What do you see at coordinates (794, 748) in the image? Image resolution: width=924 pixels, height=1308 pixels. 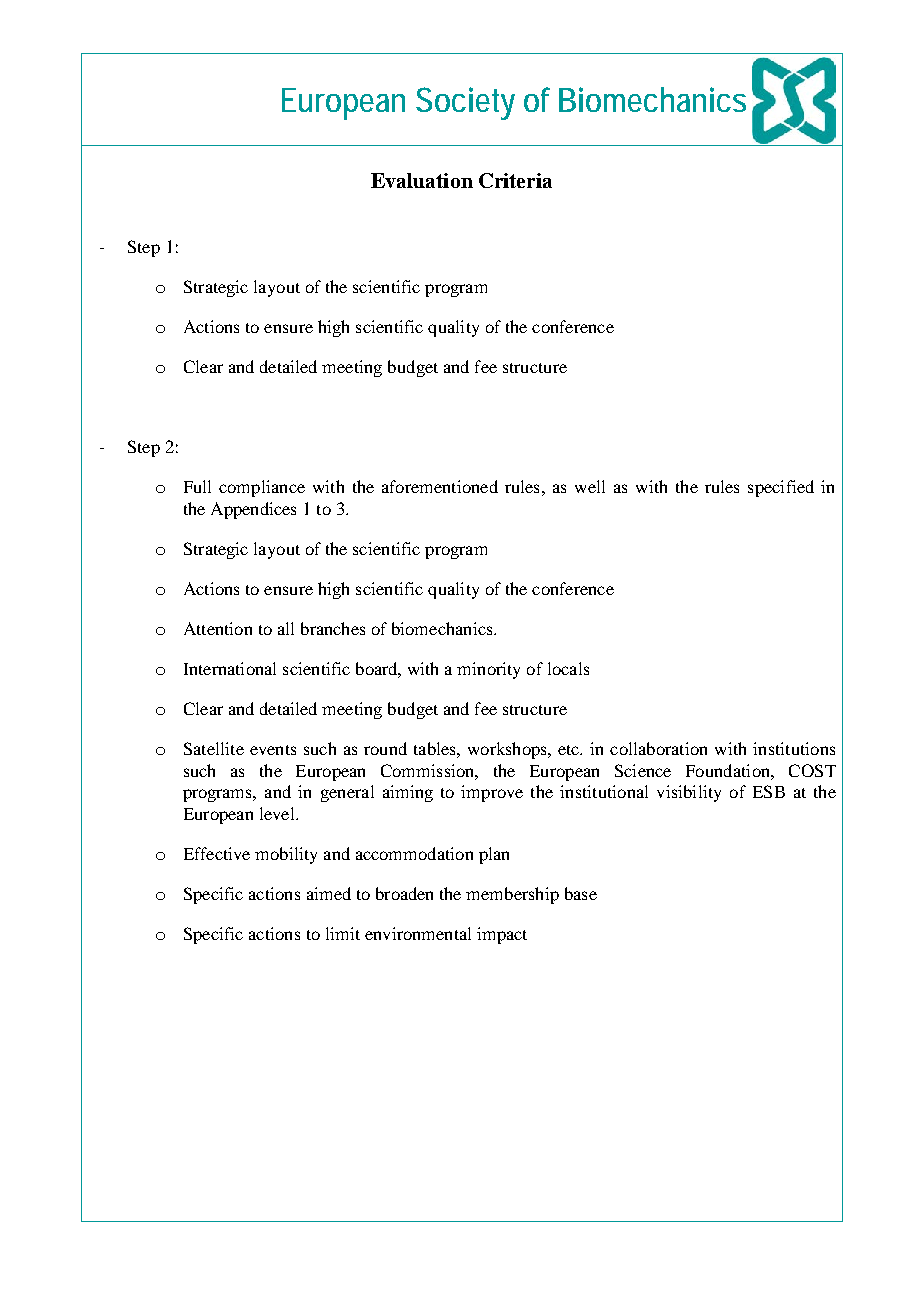 I see `institutions` at bounding box center [794, 748].
